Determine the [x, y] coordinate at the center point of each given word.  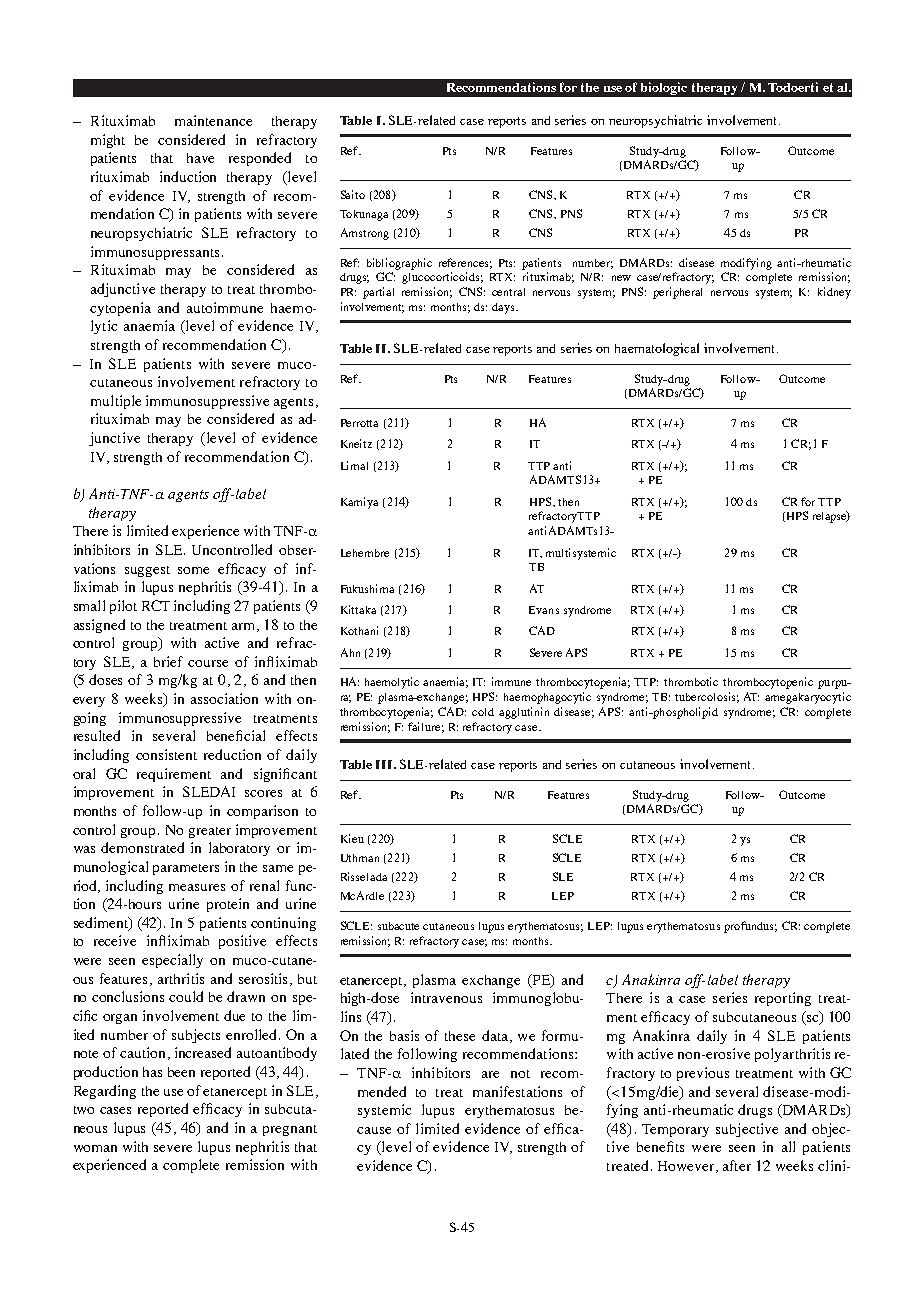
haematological [657, 349]
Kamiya [359, 503]
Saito [353, 194]
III [385, 764]
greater [210, 832]
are [490, 1074]
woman [95, 1148]
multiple [116, 402]
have [200, 158]
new [621, 278]
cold [483, 712]
